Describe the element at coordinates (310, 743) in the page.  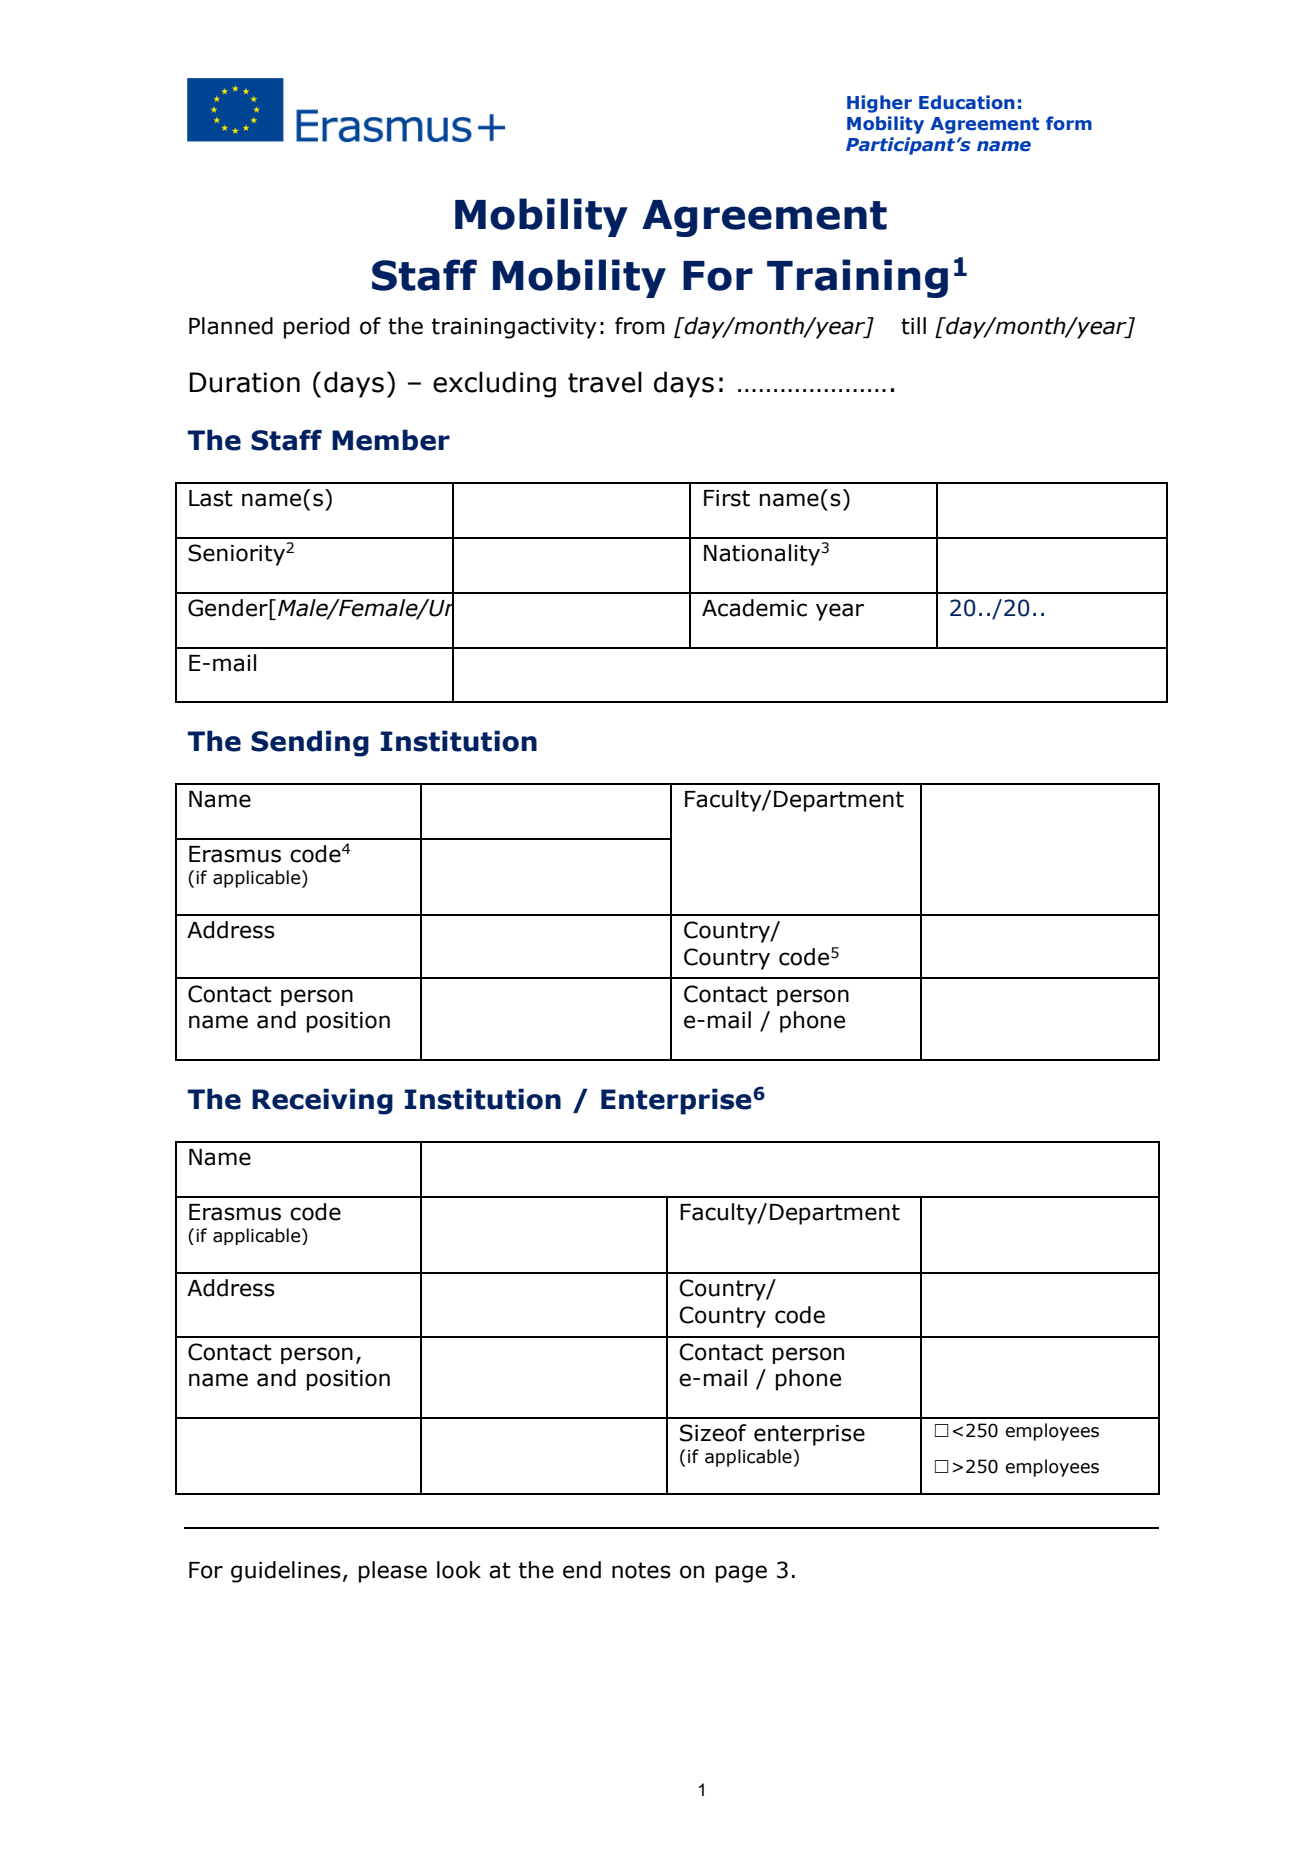
I see `Sending` at that location.
